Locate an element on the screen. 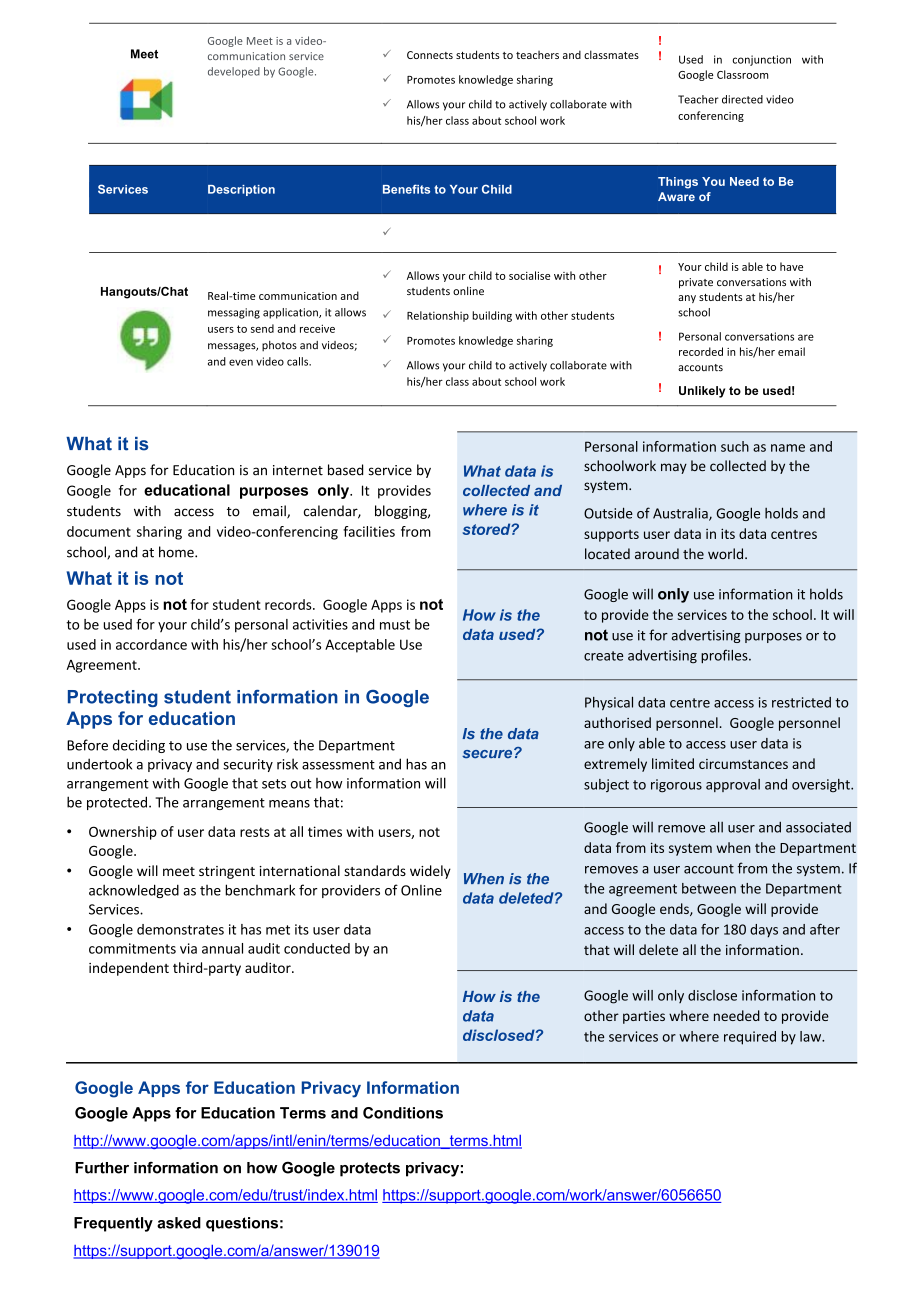 The image size is (924, 1308). asked is located at coordinates (179, 1223).
